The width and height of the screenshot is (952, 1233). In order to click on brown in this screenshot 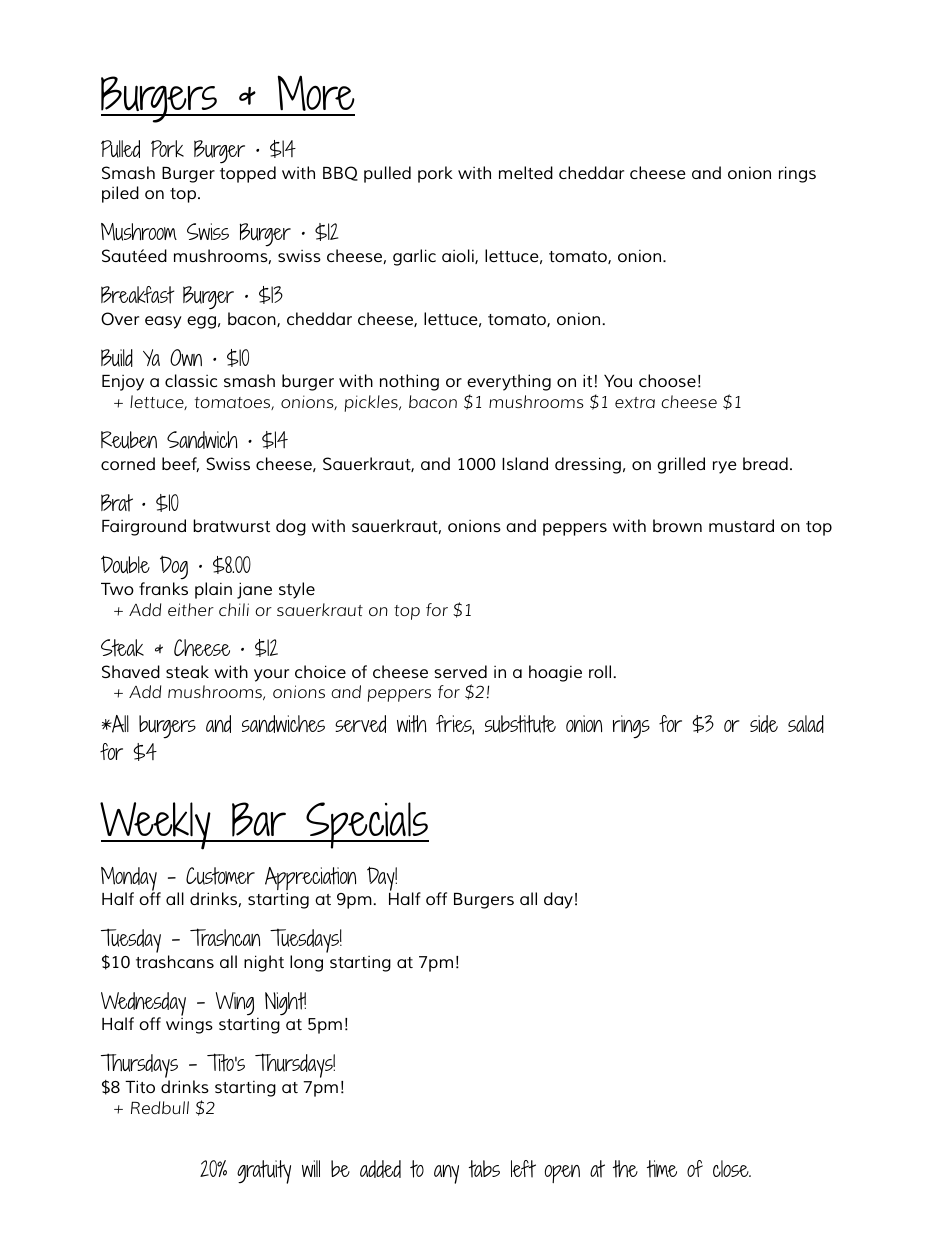, I will do `click(677, 525)`.
